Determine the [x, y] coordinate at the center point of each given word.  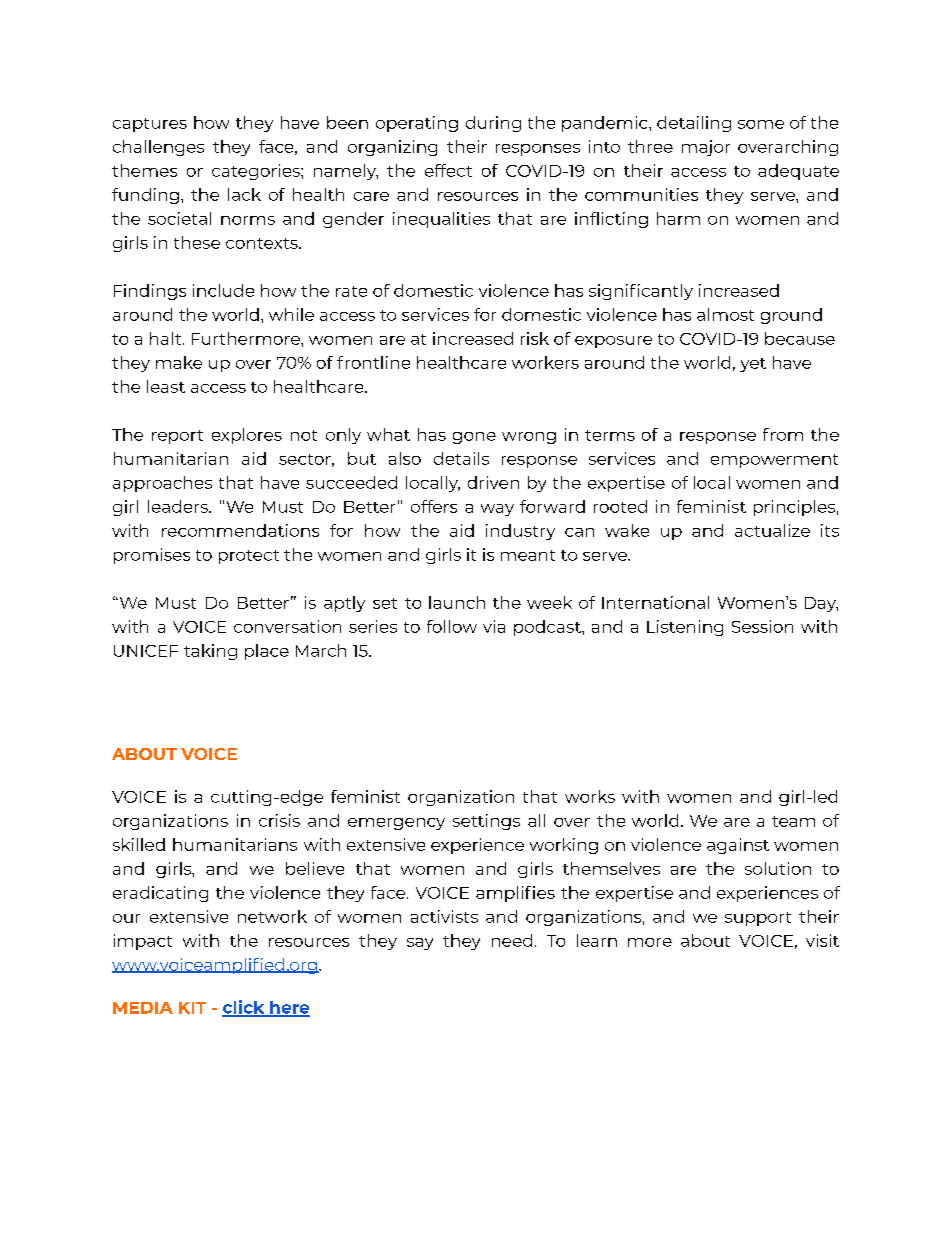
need [512, 940]
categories [257, 172]
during [493, 124]
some [761, 124]
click [244, 1008]
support [758, 919]
